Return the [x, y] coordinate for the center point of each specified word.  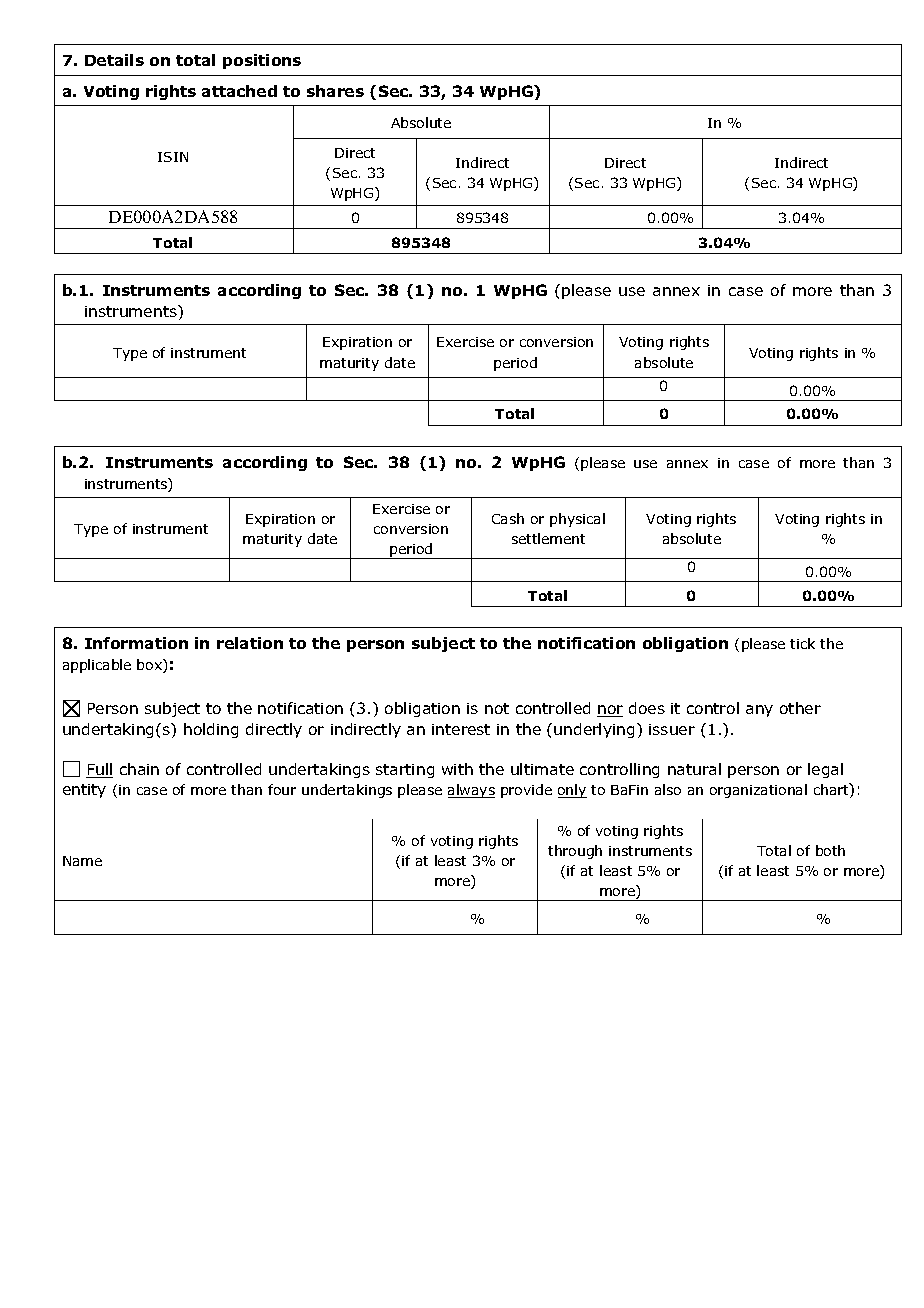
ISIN [173, 157]
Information [136, 643]
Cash [508, 518]
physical [577, 520]
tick [802, 643]
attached [239, 91]
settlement [548, 538]
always [471, 791]
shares [335, 91]
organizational [758, 791]
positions [262, 61]
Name [82, 861]
